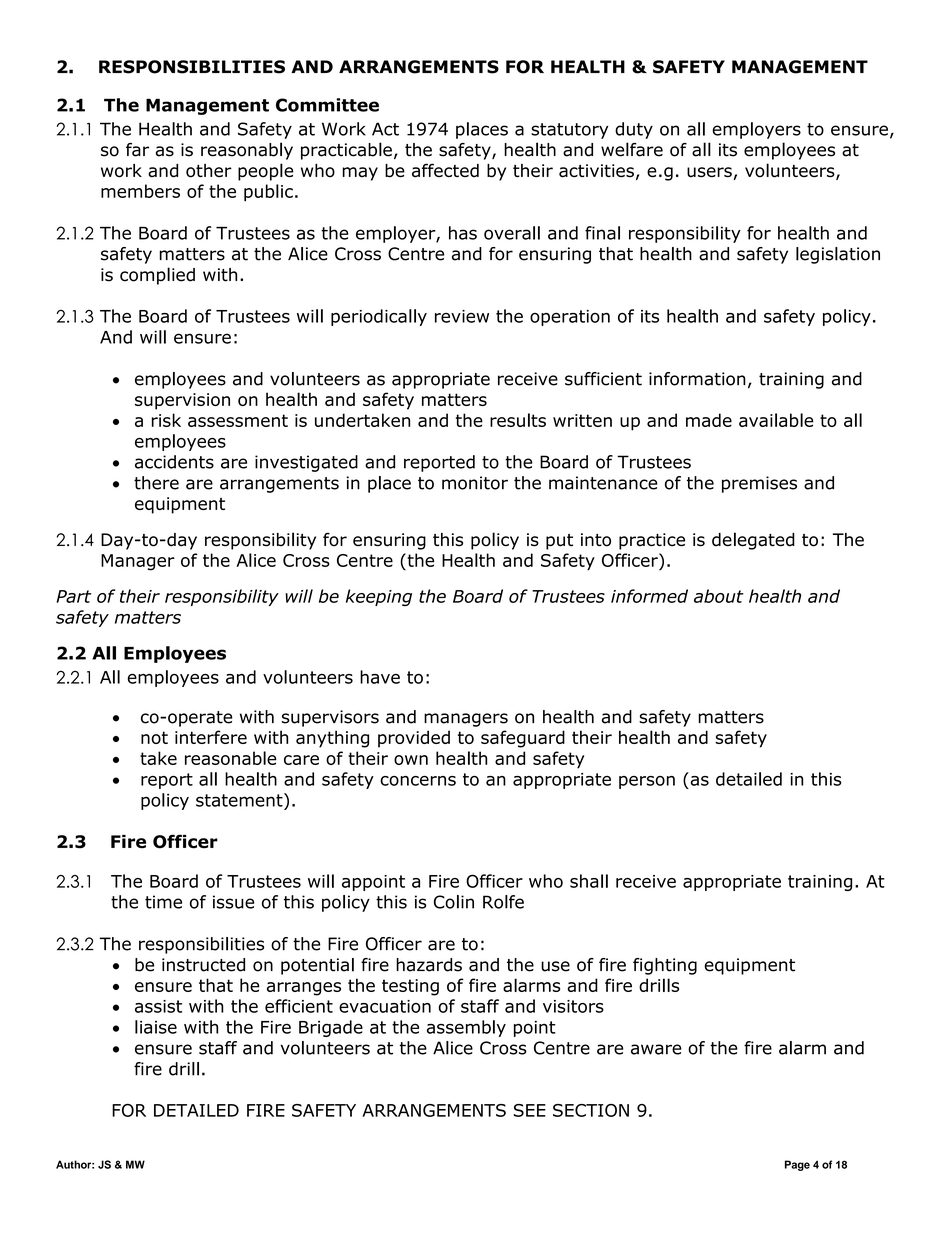 The height and width of the page is (1233, 952). I want to click on liaise, so click(156, 1027).
